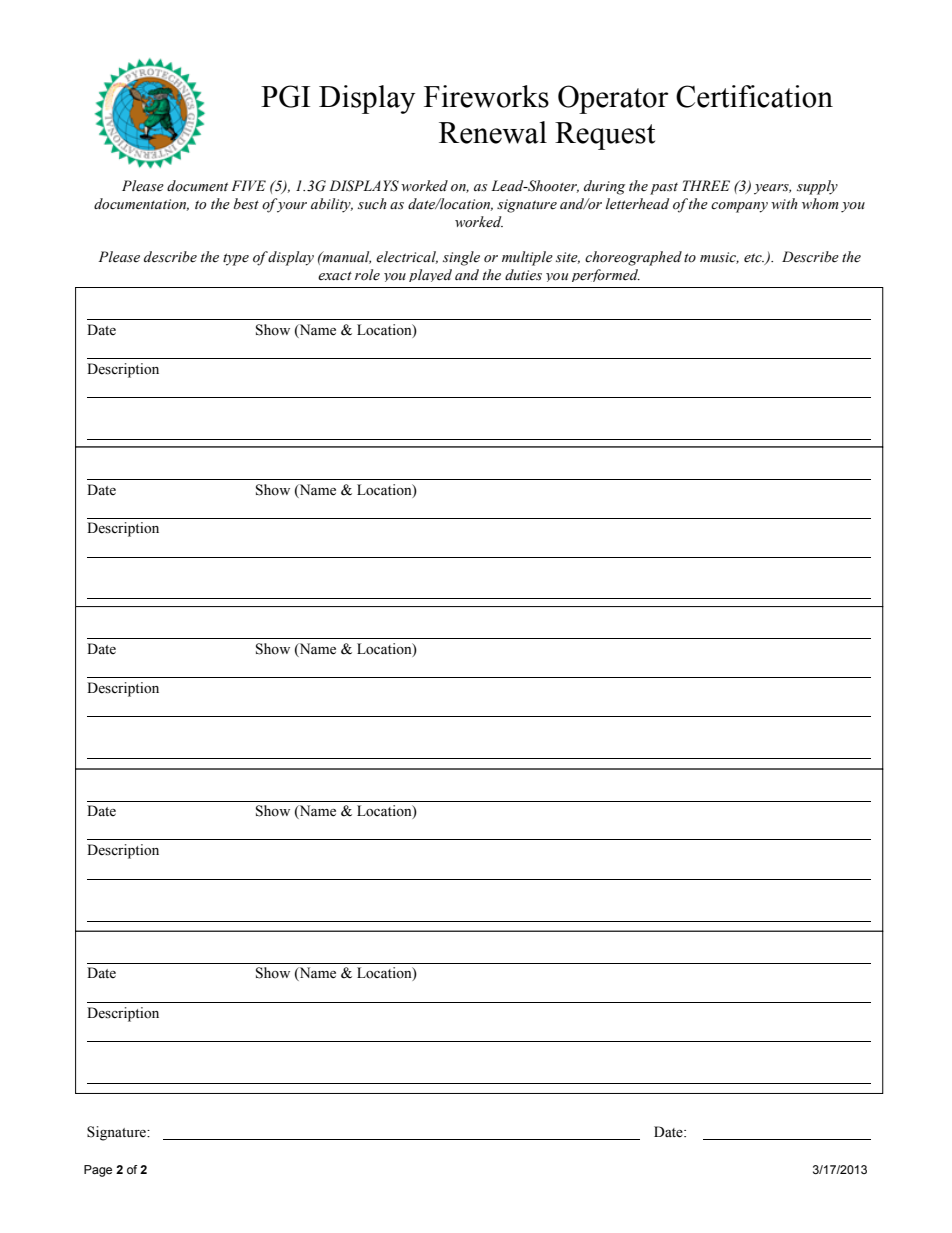 This image has width=952, height=1233. What do you see at coordinates (754, 96) in the image?
I see `Certification` at bounding box center [754, 96].
